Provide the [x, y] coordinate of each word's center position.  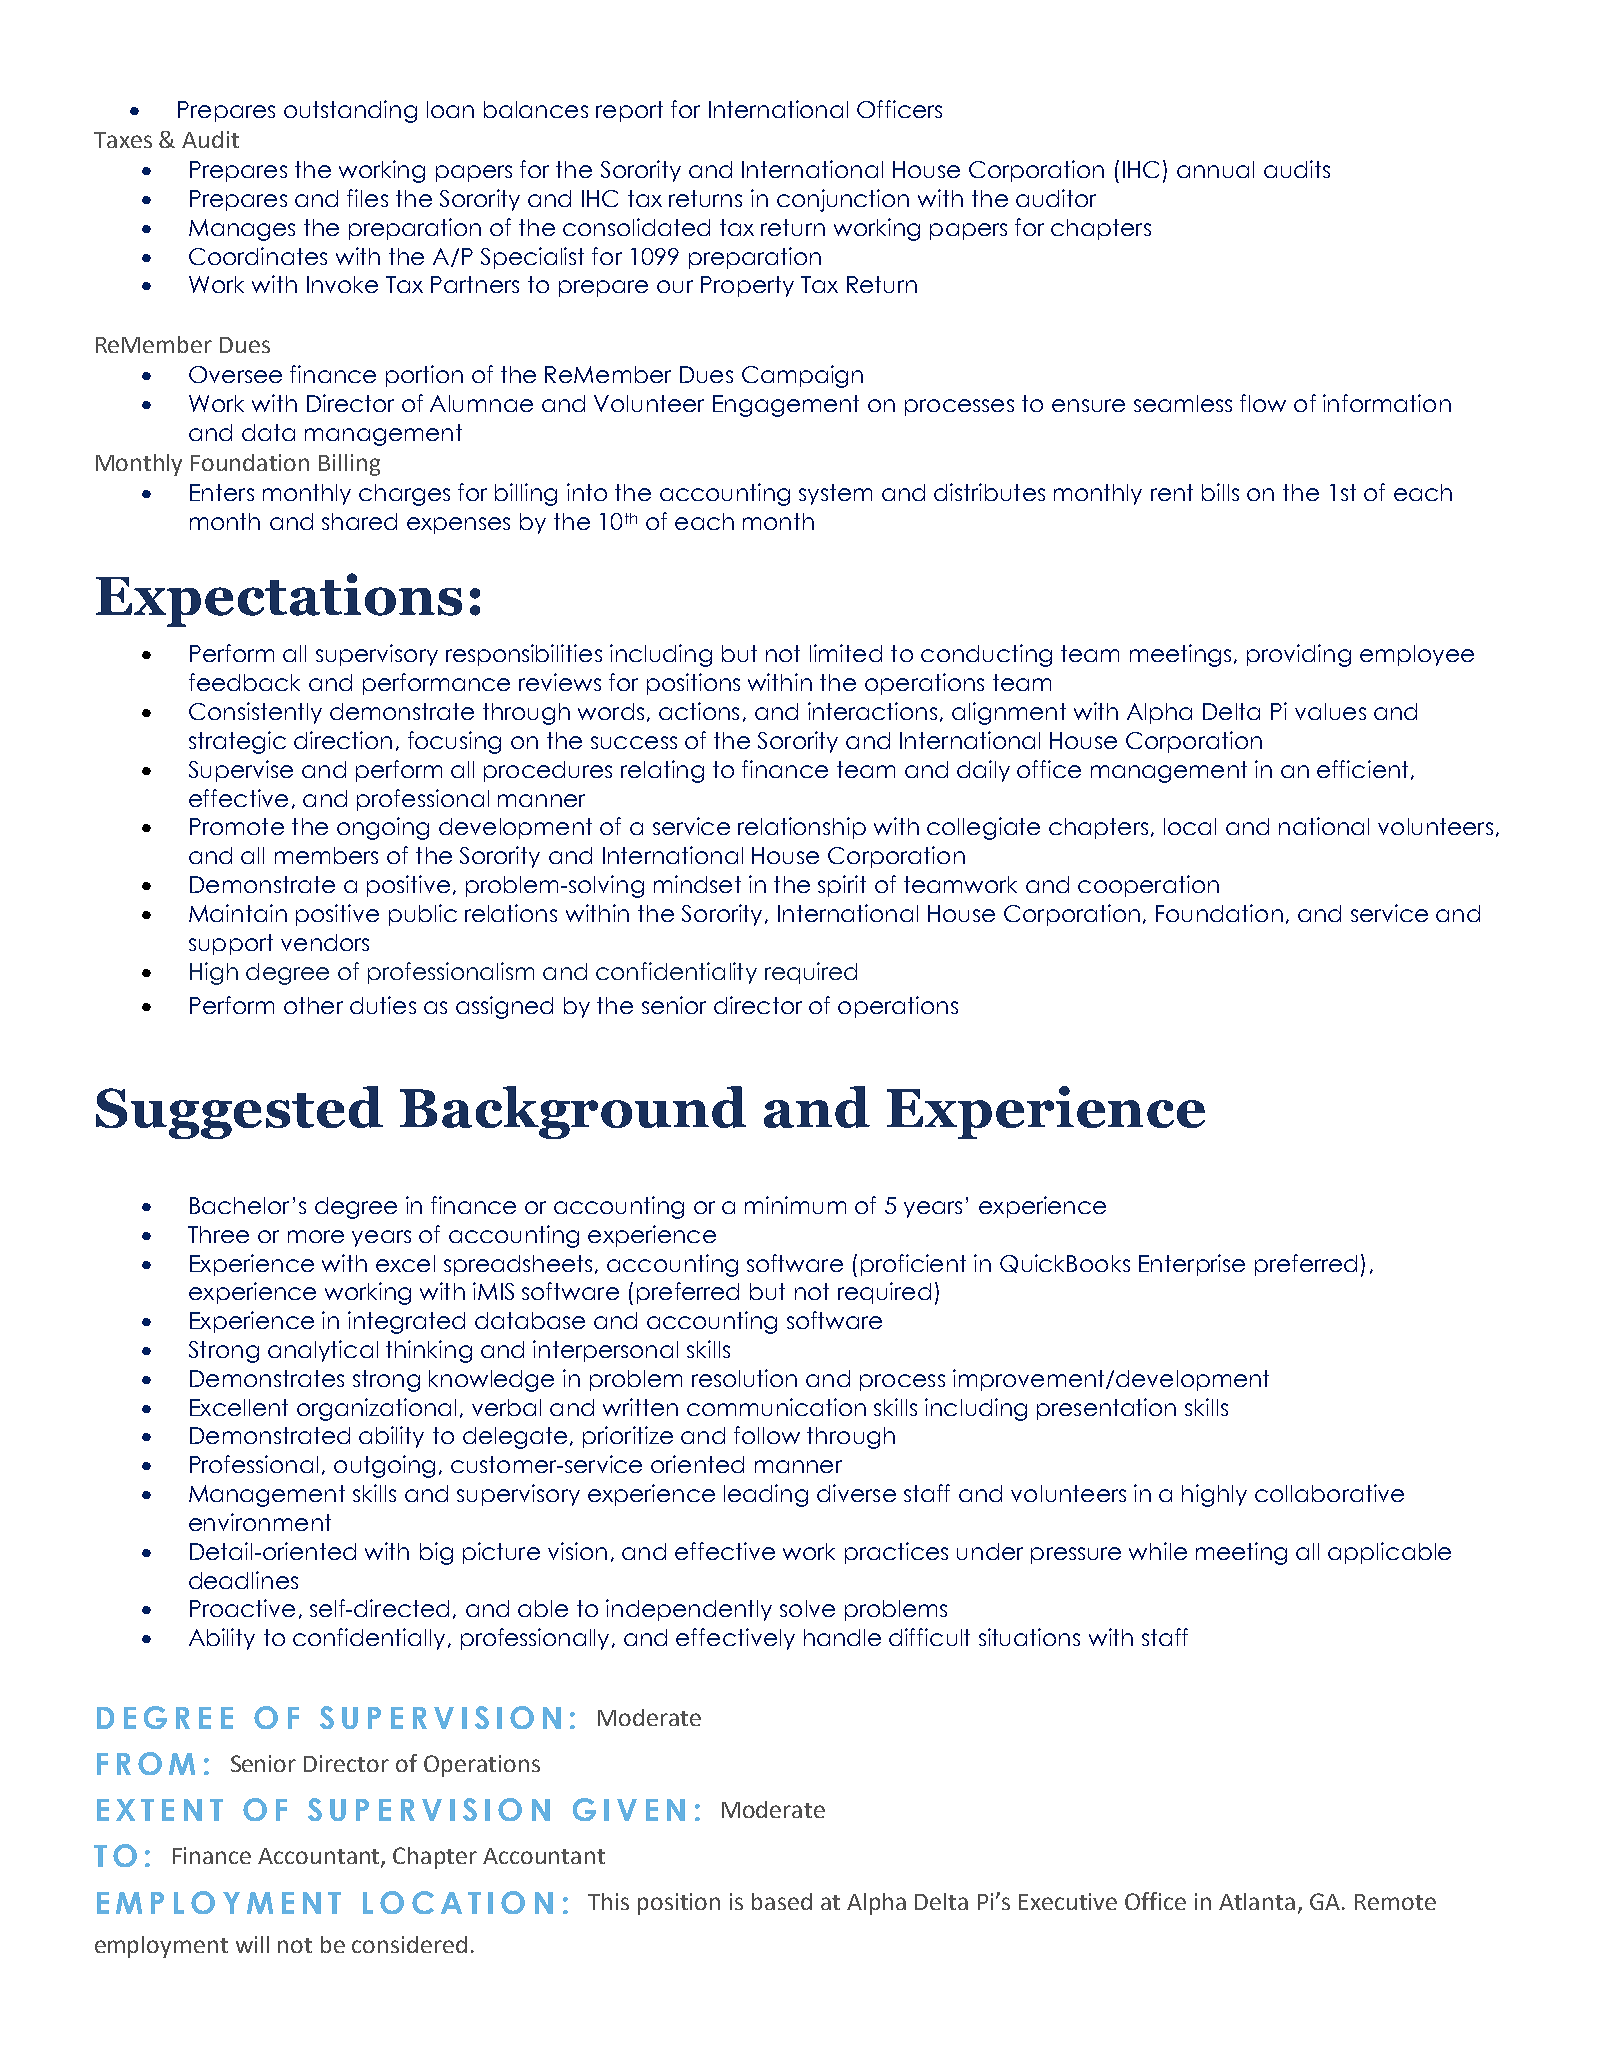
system [835, 494]
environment [260, 1522]
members [326, 855]
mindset [697, 884]
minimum [795, 1205]
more [316, 1236]
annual [1215, 169]
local [1190, 826]
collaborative [1329, 1493]
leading [766, 1495]
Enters [222, 492]
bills [1220, 492]
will [252, 1944]
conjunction [843, 200]
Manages [242, 230]
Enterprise [1192, 1265]
